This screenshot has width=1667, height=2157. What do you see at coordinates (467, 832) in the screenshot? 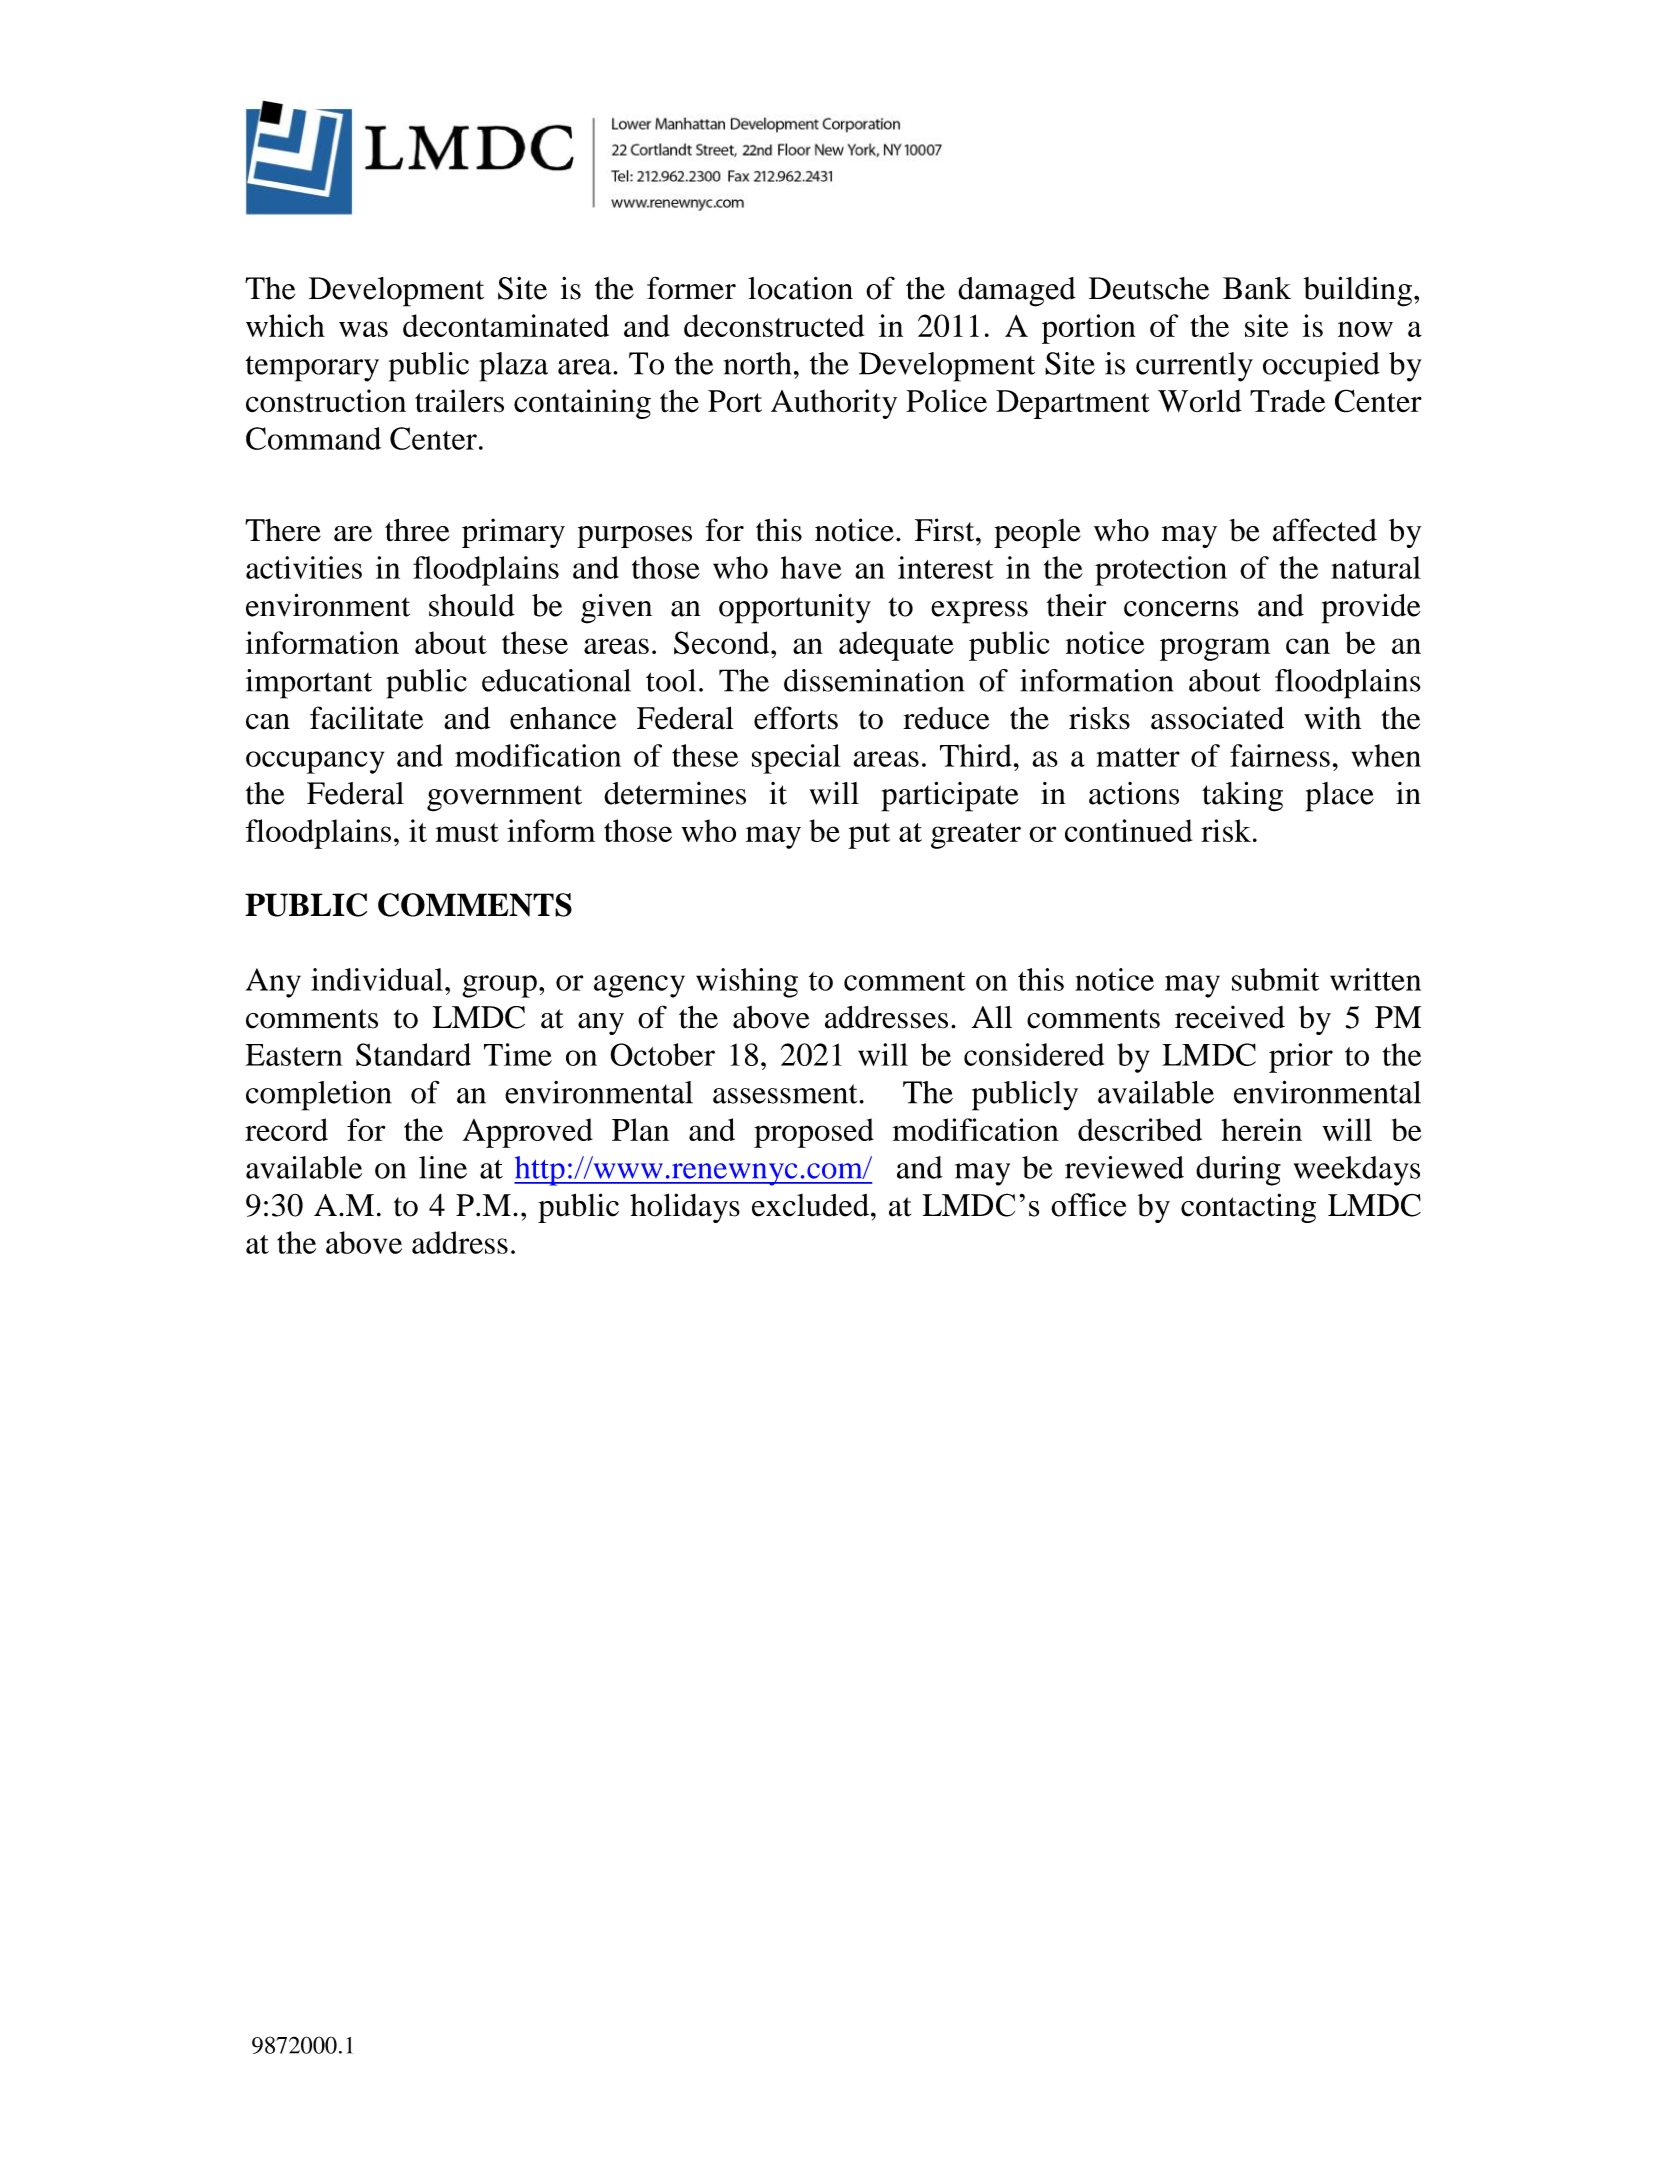
I see `must` at bounding box center [467, 832].
